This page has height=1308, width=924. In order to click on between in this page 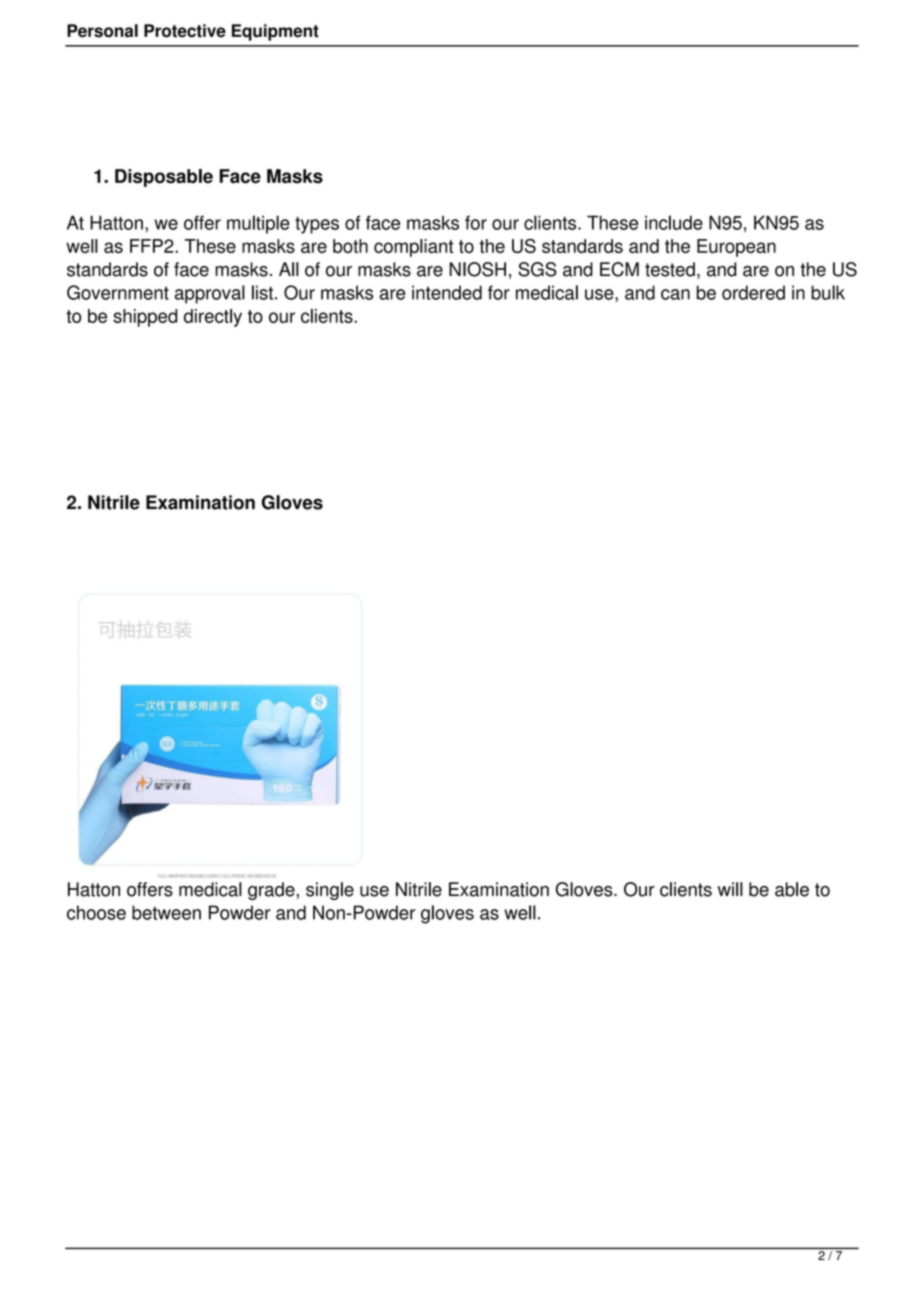, I will do `click(166, 912)`.
